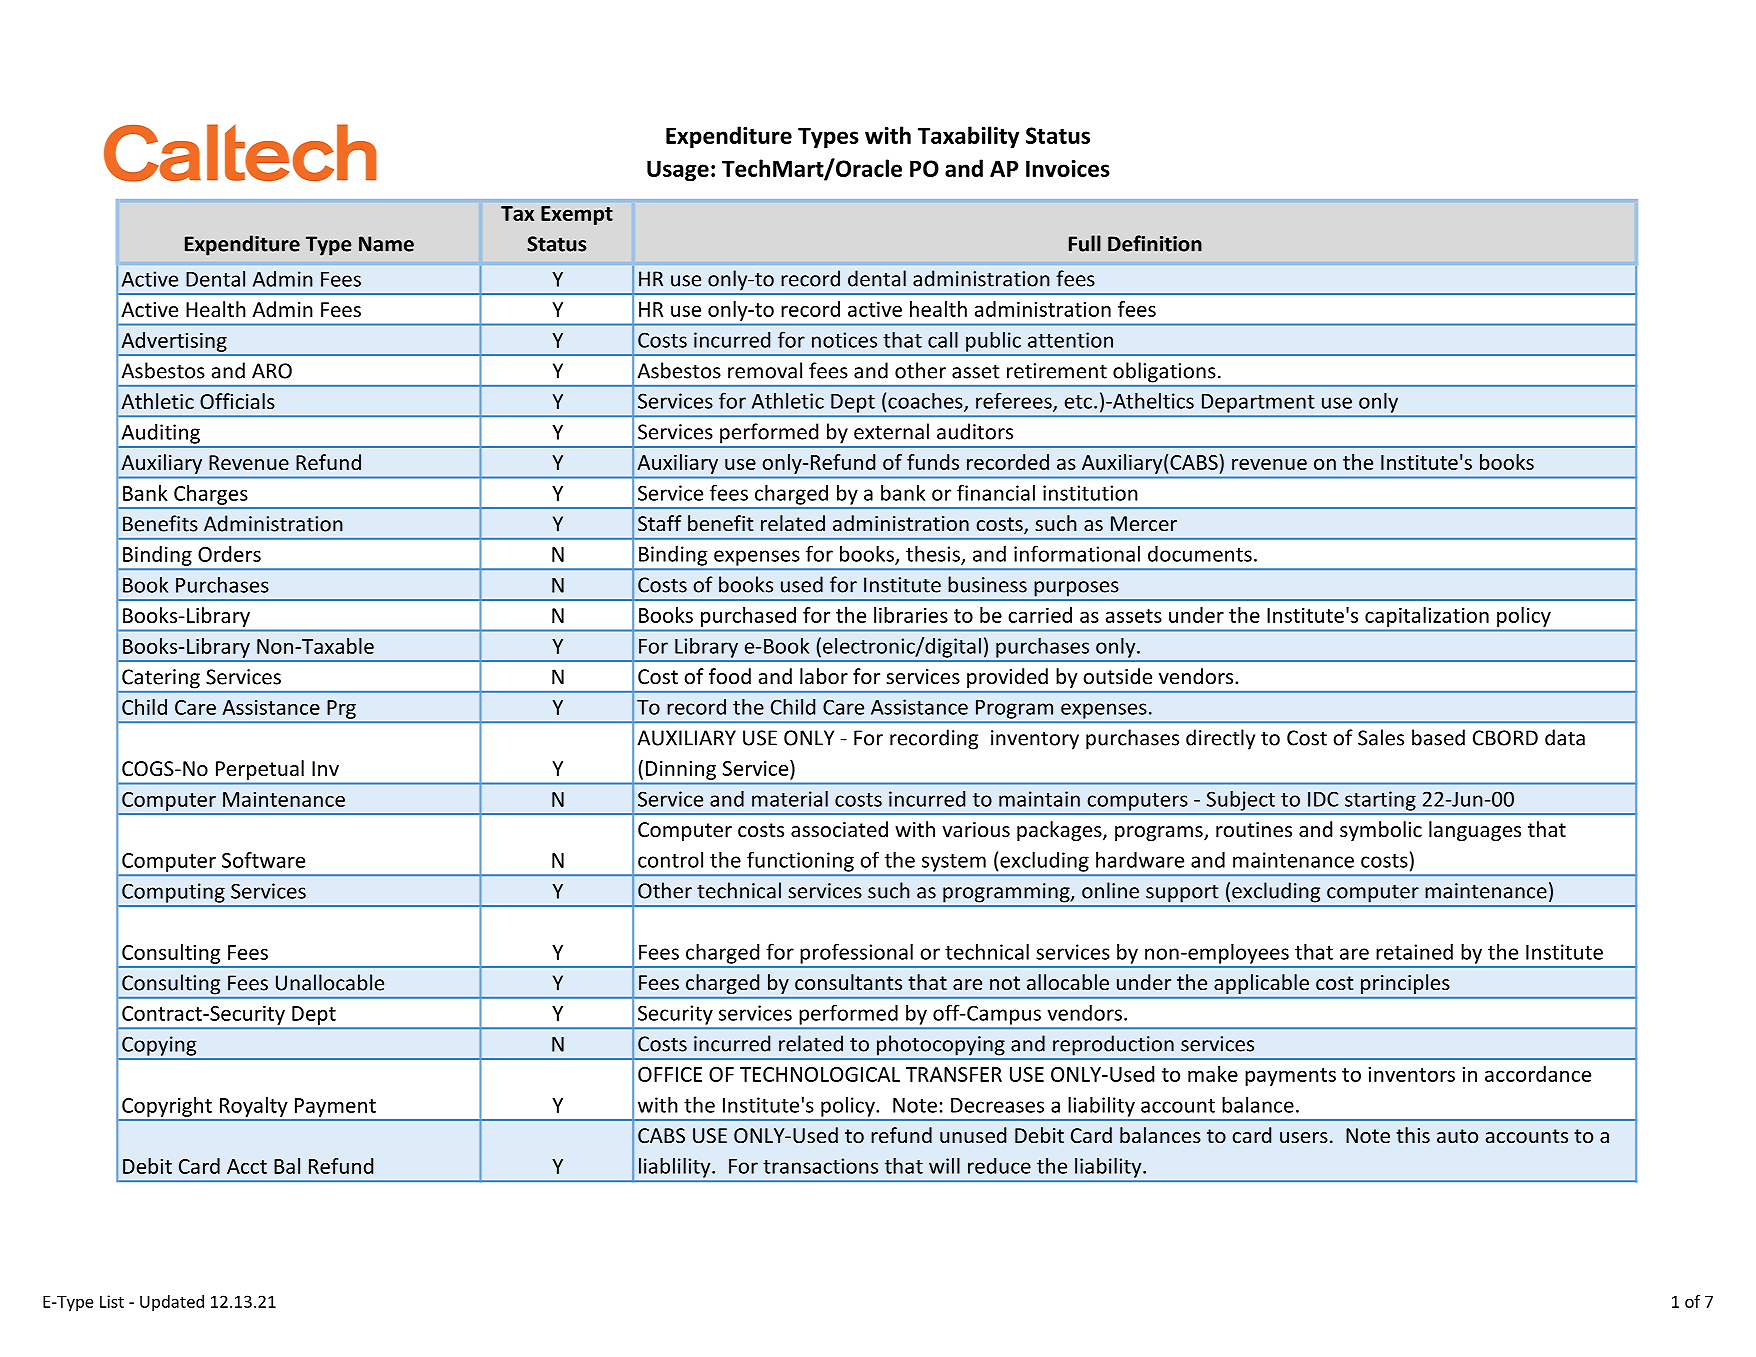  Describe the element at coordinates (1413, 1135) in the image. I see `this` at that location.
